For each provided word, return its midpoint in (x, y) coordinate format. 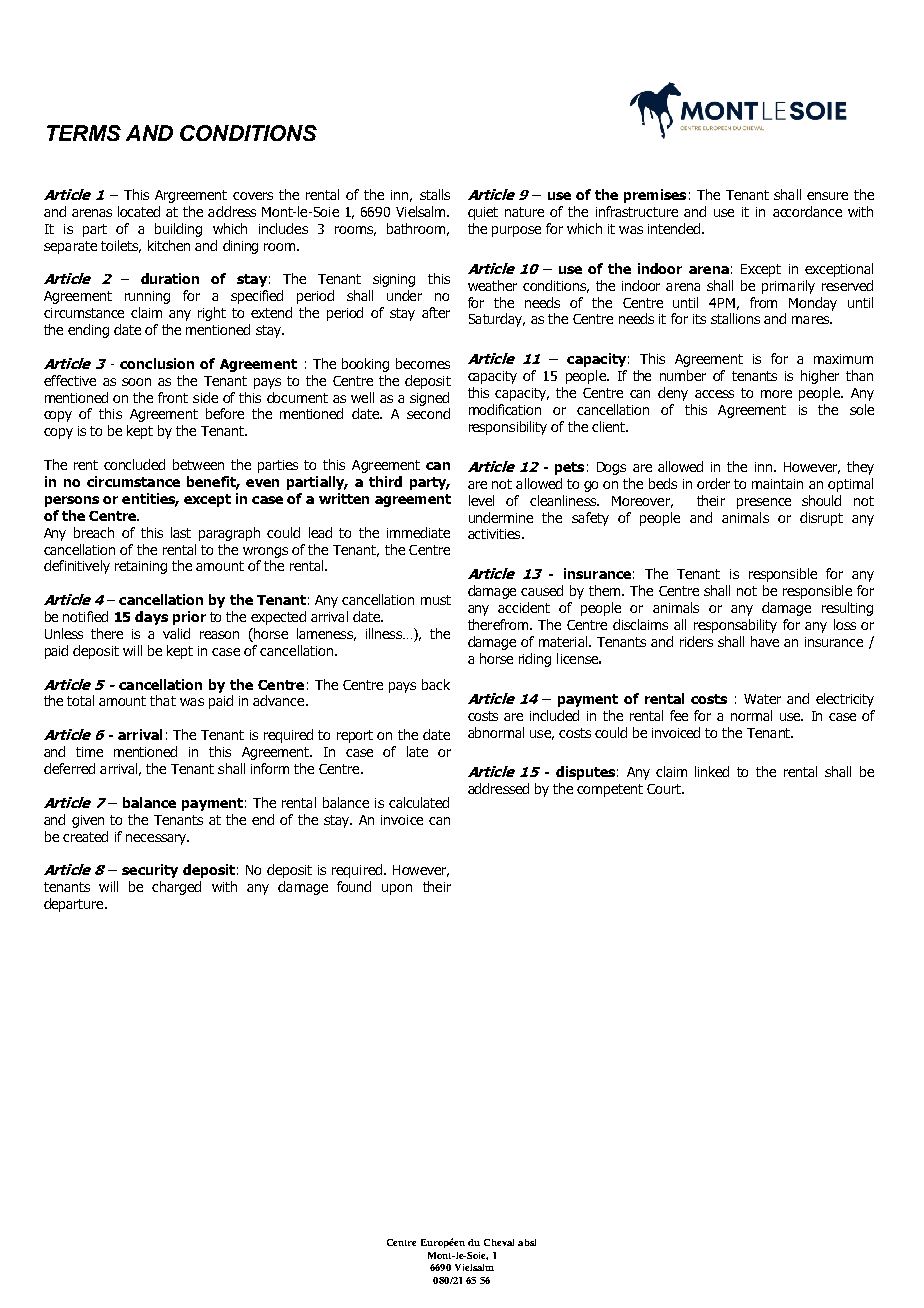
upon (397, 889)
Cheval (499, 1242)
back (436, 684)
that (163, 700)
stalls (435, 194)
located (139, 211)
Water (762, 699)
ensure (827, 196)
